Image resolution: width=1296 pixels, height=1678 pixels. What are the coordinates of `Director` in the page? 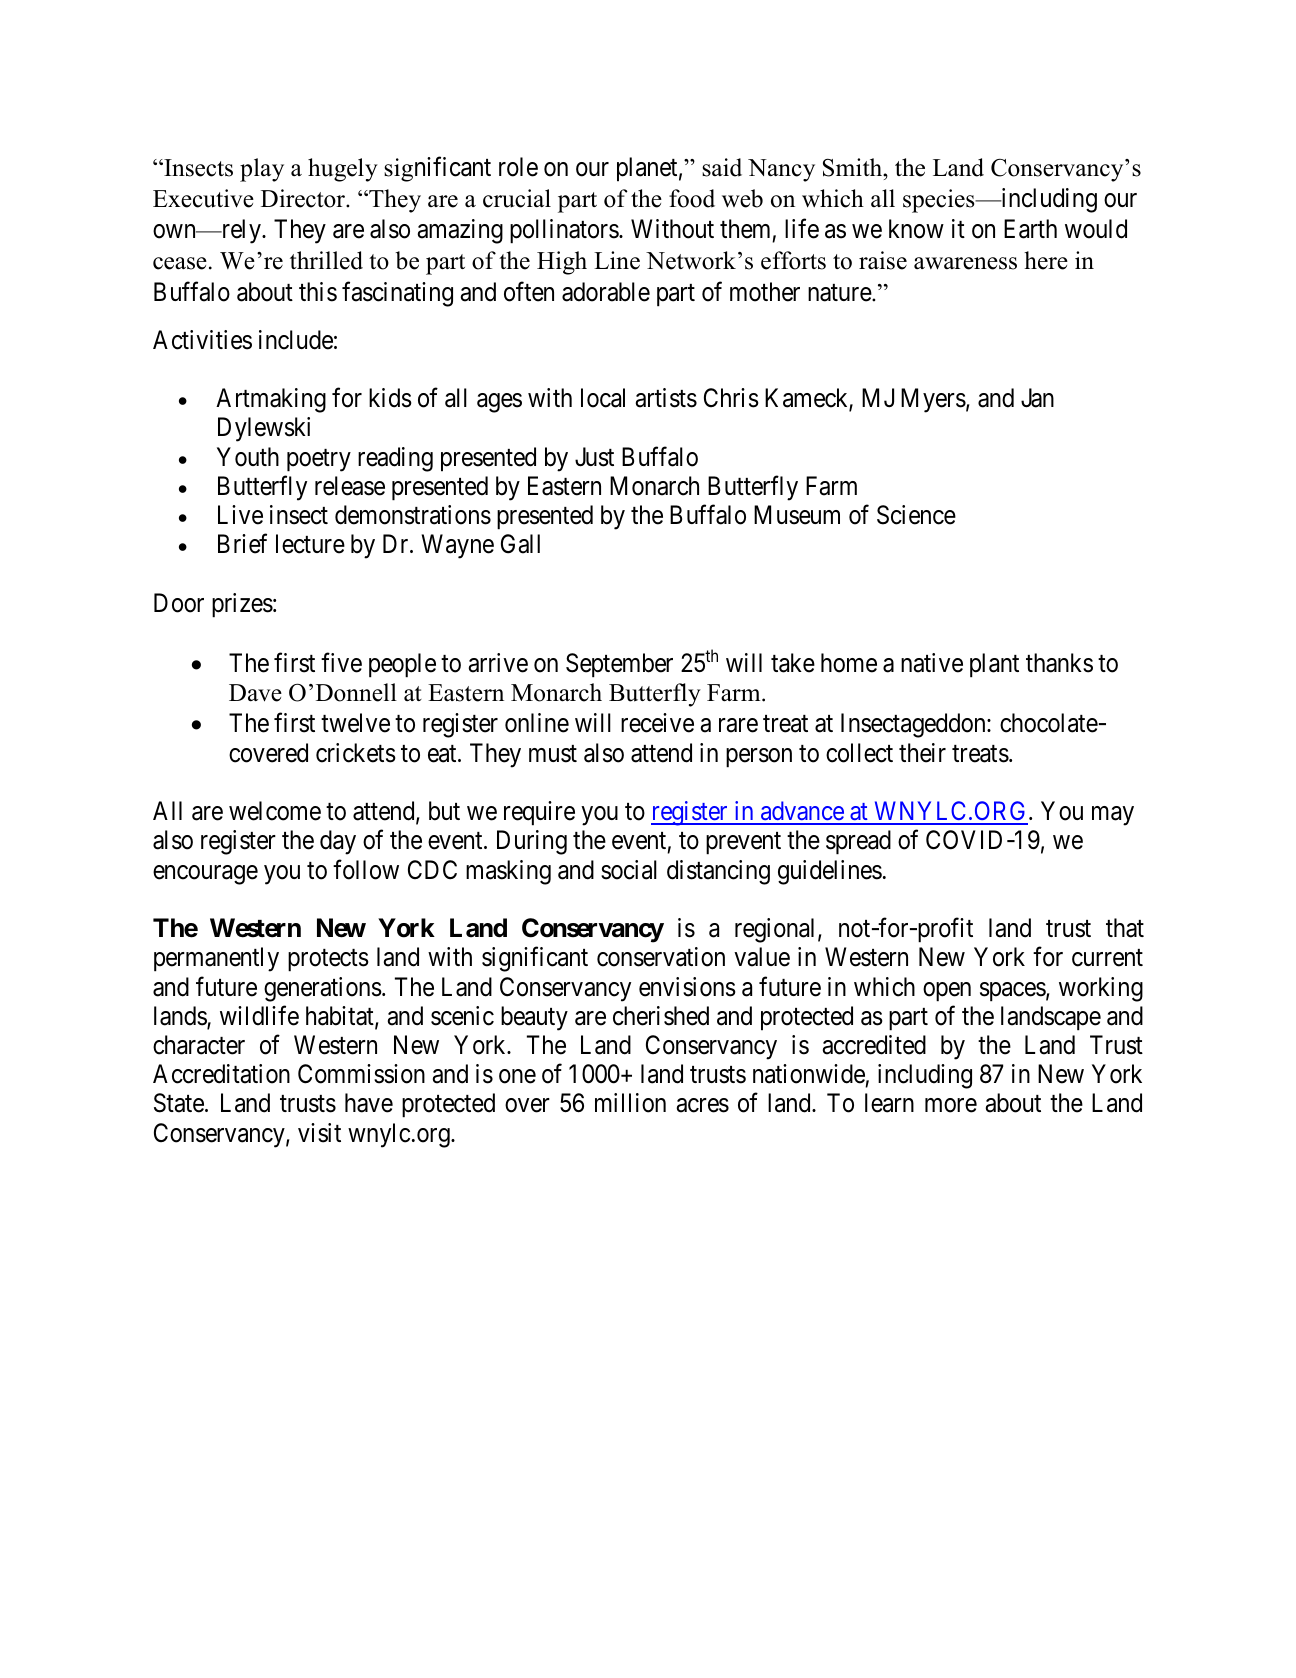 It's located at (304, 198).
